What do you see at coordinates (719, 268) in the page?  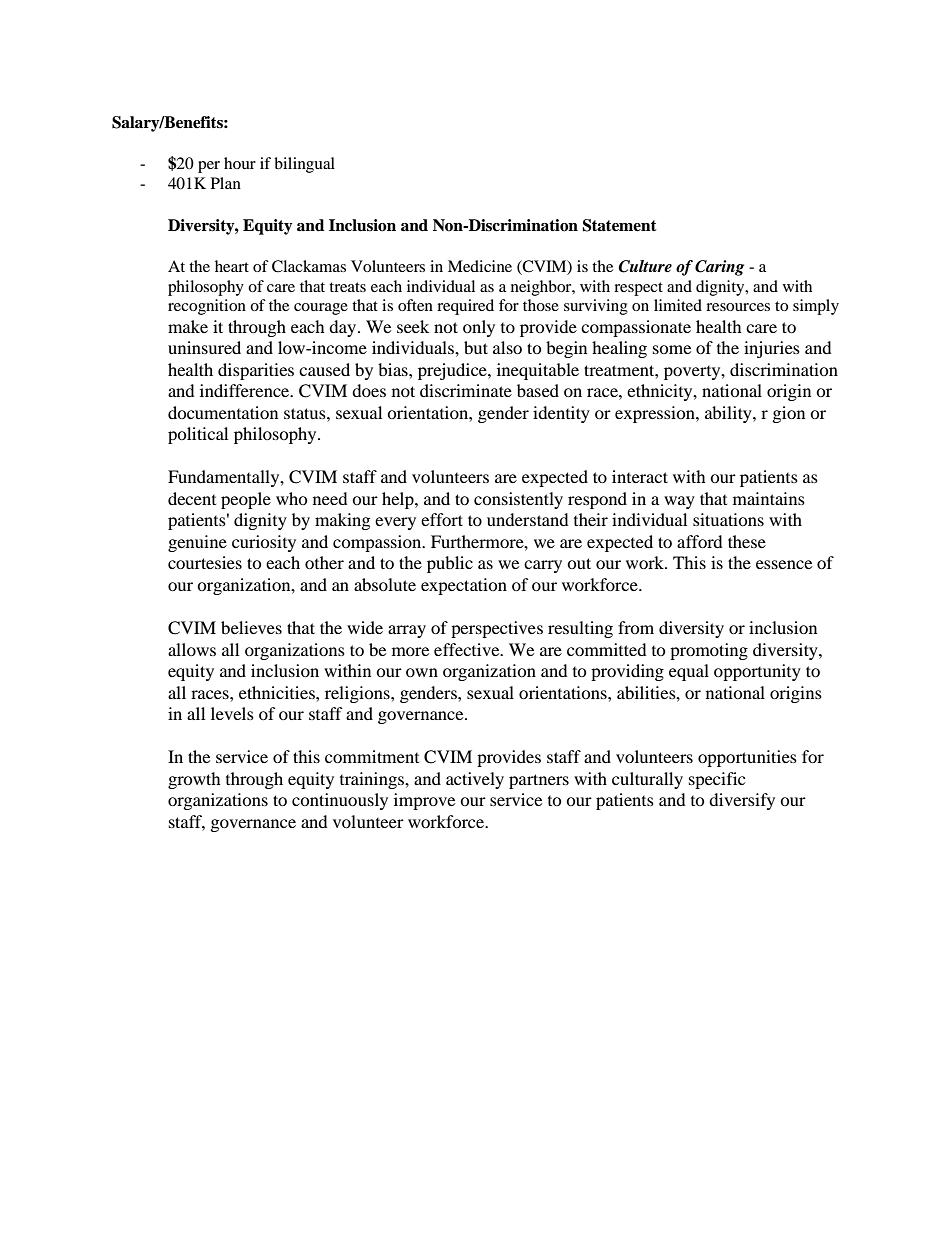 I see `Caring` at bounding box center [719, 268].
